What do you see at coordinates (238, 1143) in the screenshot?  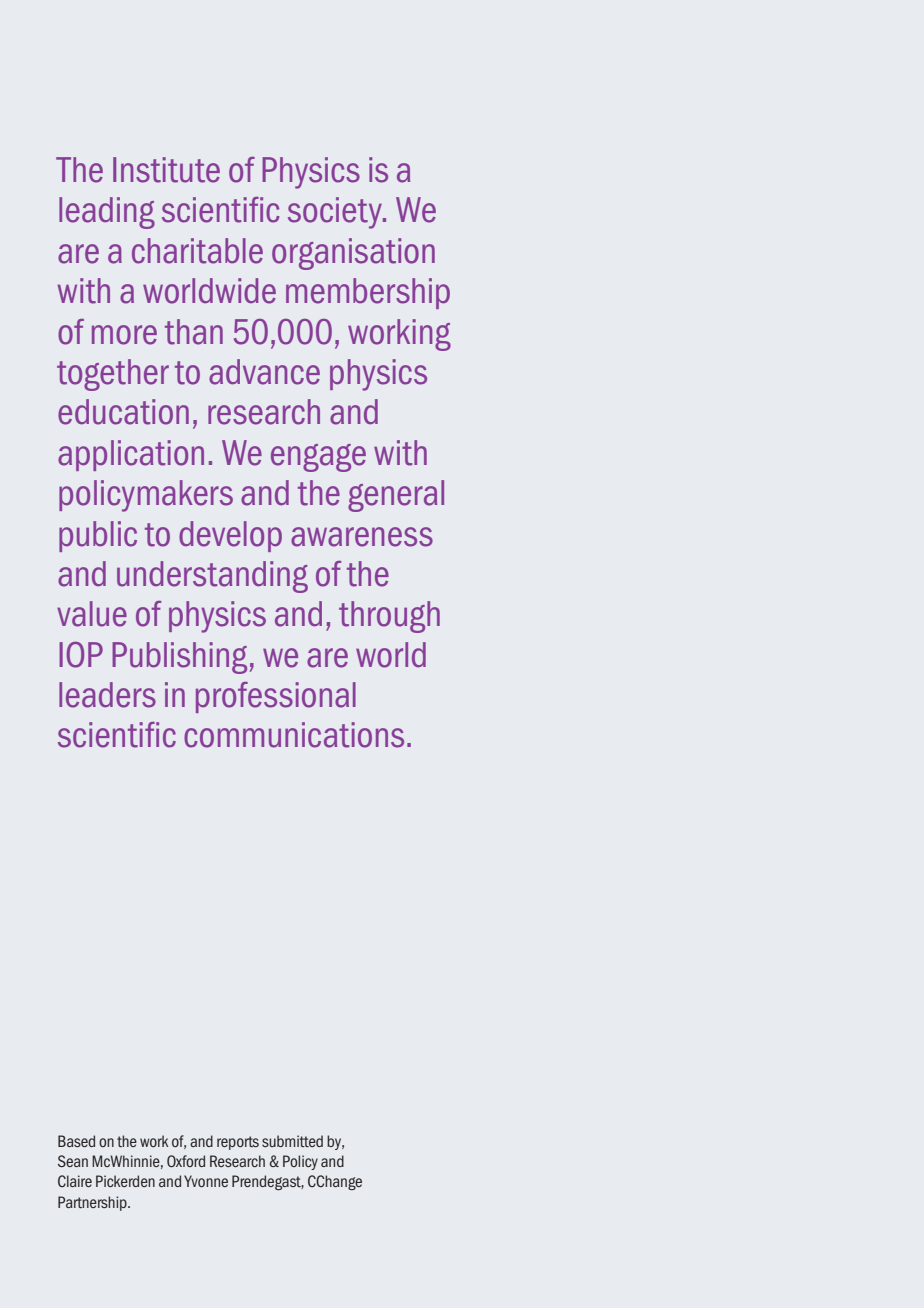 I see `reports` at bounding box center [238, 1143].
